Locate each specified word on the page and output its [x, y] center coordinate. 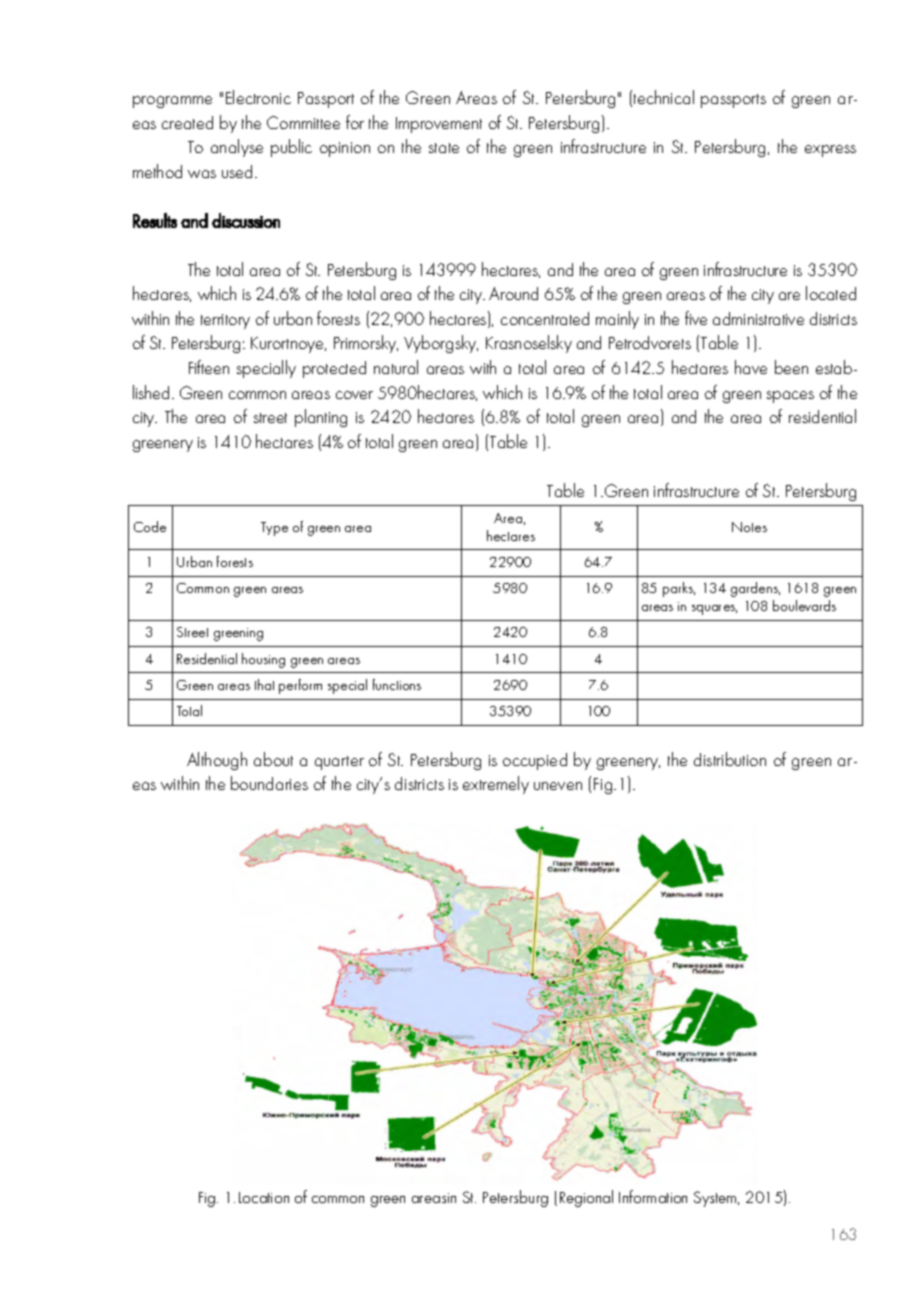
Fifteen [209, 367]
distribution [730, 759]
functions [397, 684]
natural [396, 367]
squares [714, 610]
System [716, 1199]
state [444, 148]
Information [653, 1196]
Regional [586, 1198]
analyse [237, 148]
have [751, 367]
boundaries [269, 783]
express [830, 151]
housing [263, 660]
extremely [496, 785]
